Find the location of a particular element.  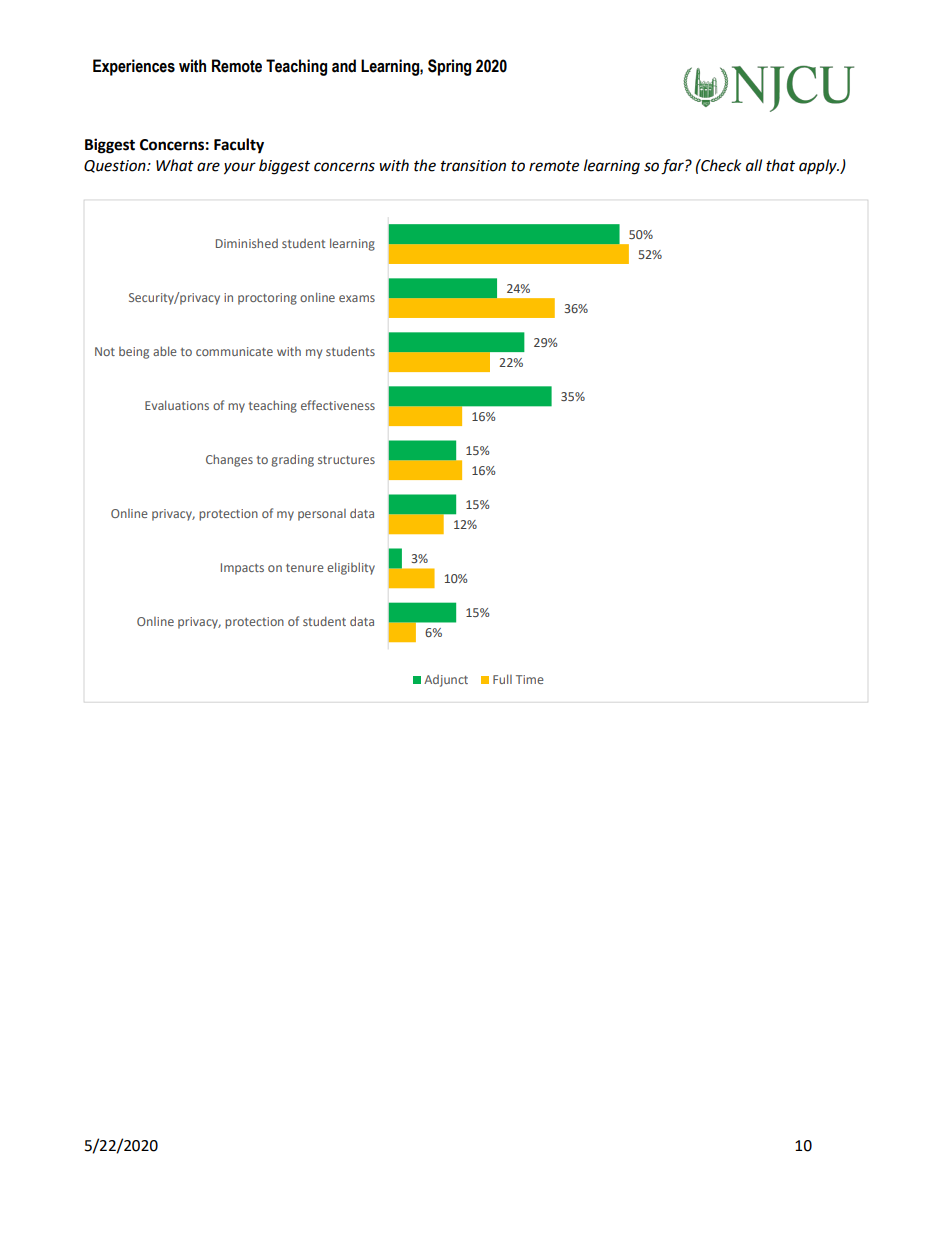

Spring is located at coordinates (449, 67).
